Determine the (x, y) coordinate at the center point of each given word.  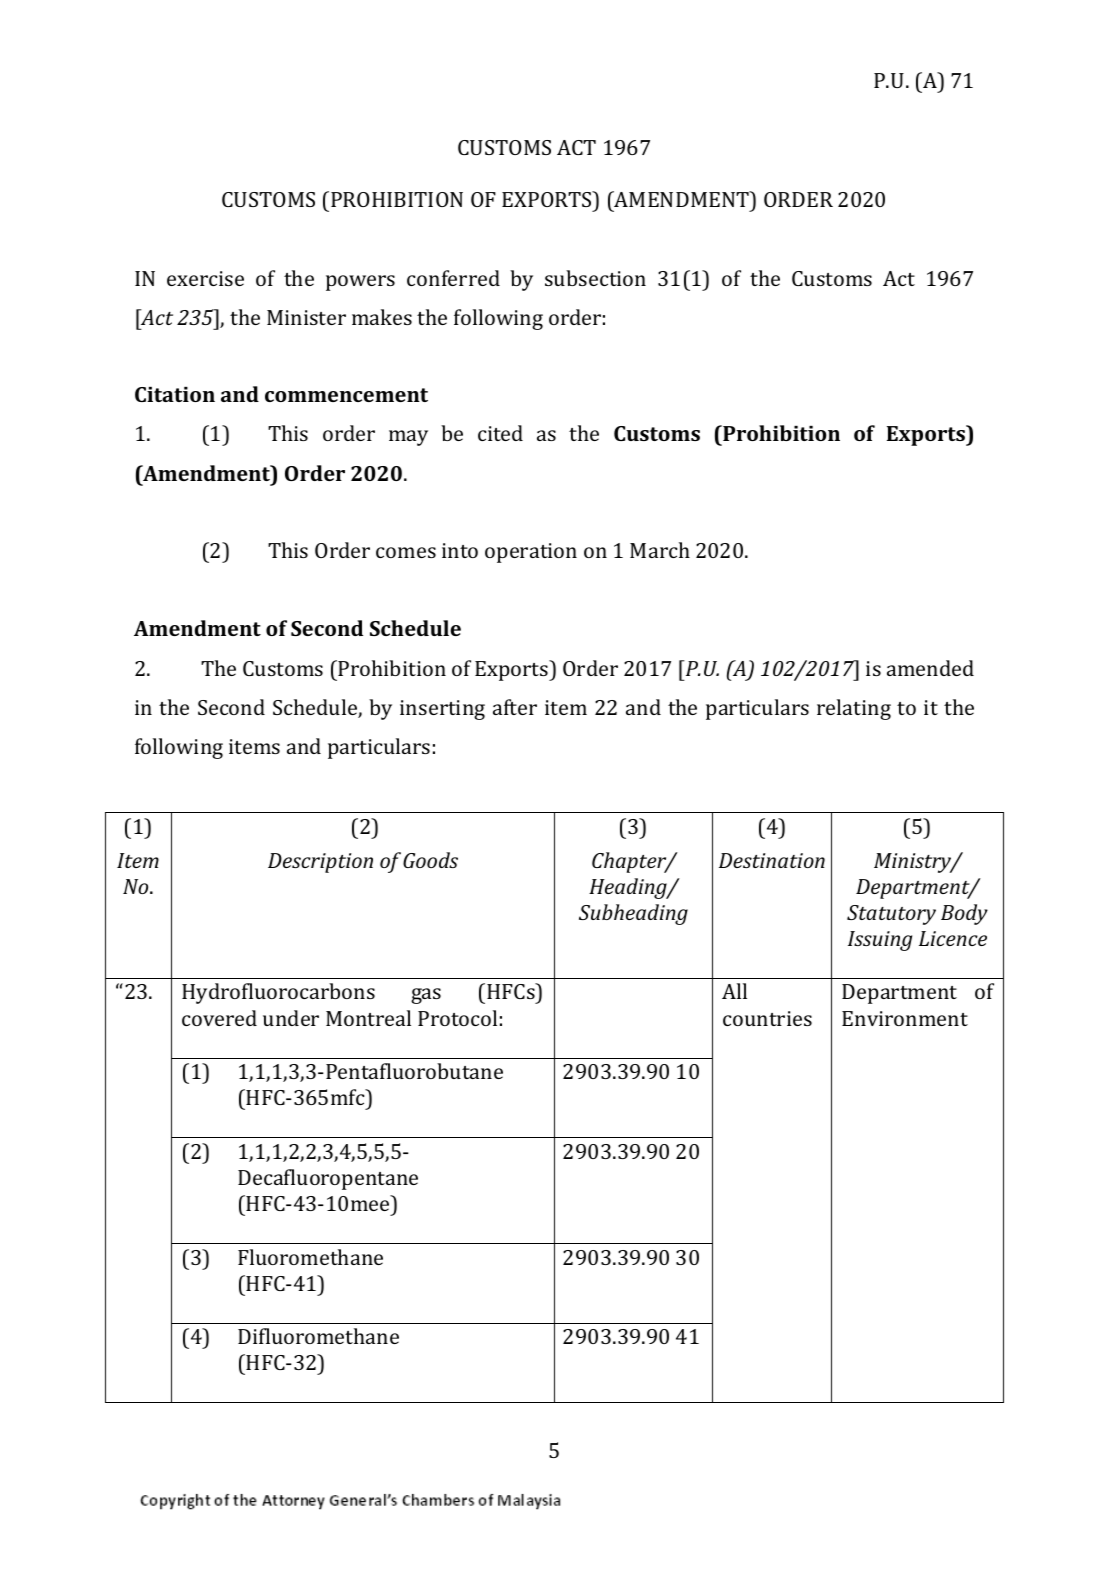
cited (500, 433)
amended (930, 668)
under (291, 1018)
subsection (595, 278)
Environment (905, 1018)
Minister (306, 317)
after (515, 707)
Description (320, 863)
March (660, 550)
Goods (430, 860)
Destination (772, 860)
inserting (442, 710)
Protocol (457, 1018)
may (408, 438)
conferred (453, 278)
